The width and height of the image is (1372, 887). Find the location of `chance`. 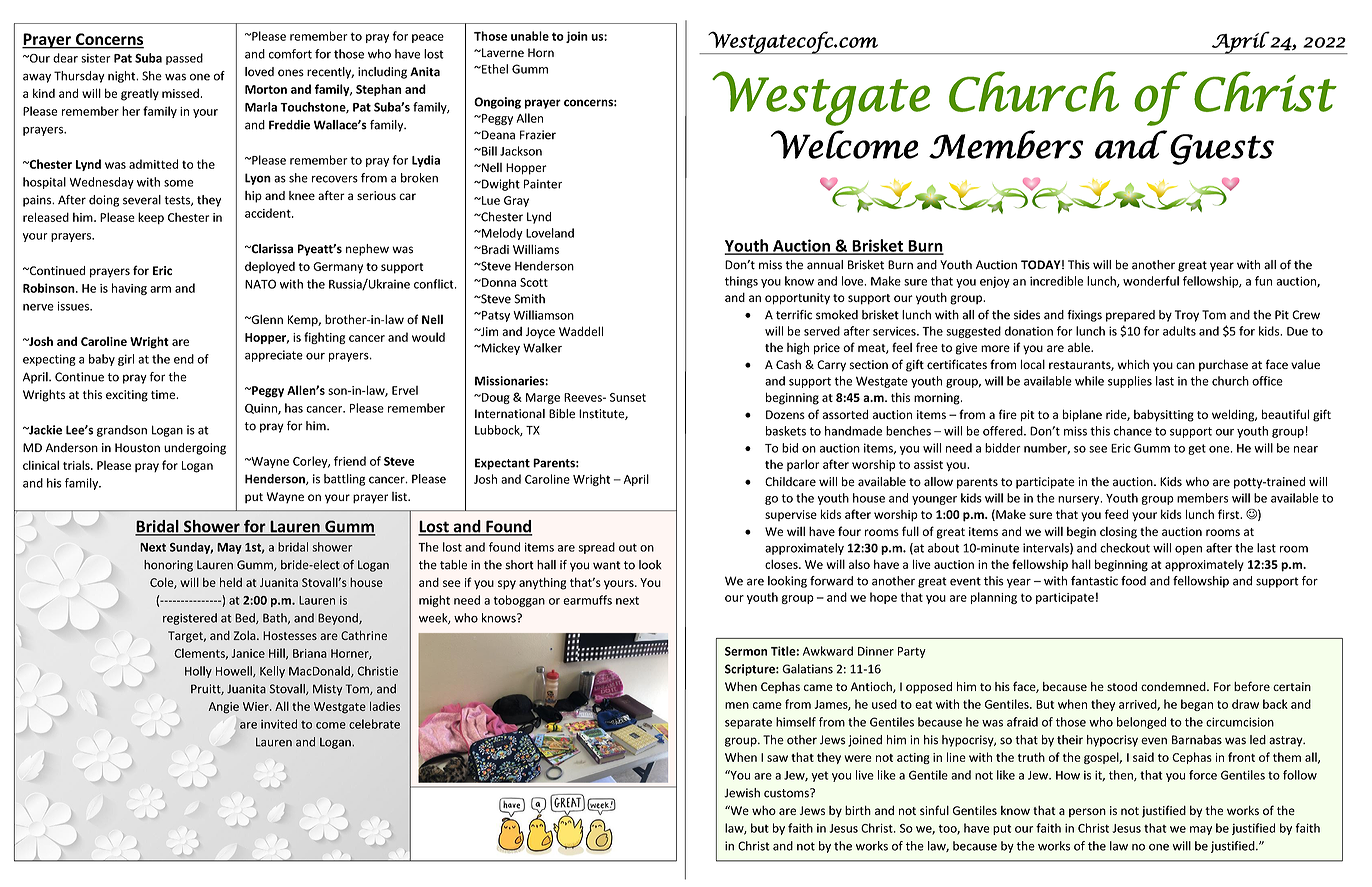

chance is located at coordinates (1133, 431).
